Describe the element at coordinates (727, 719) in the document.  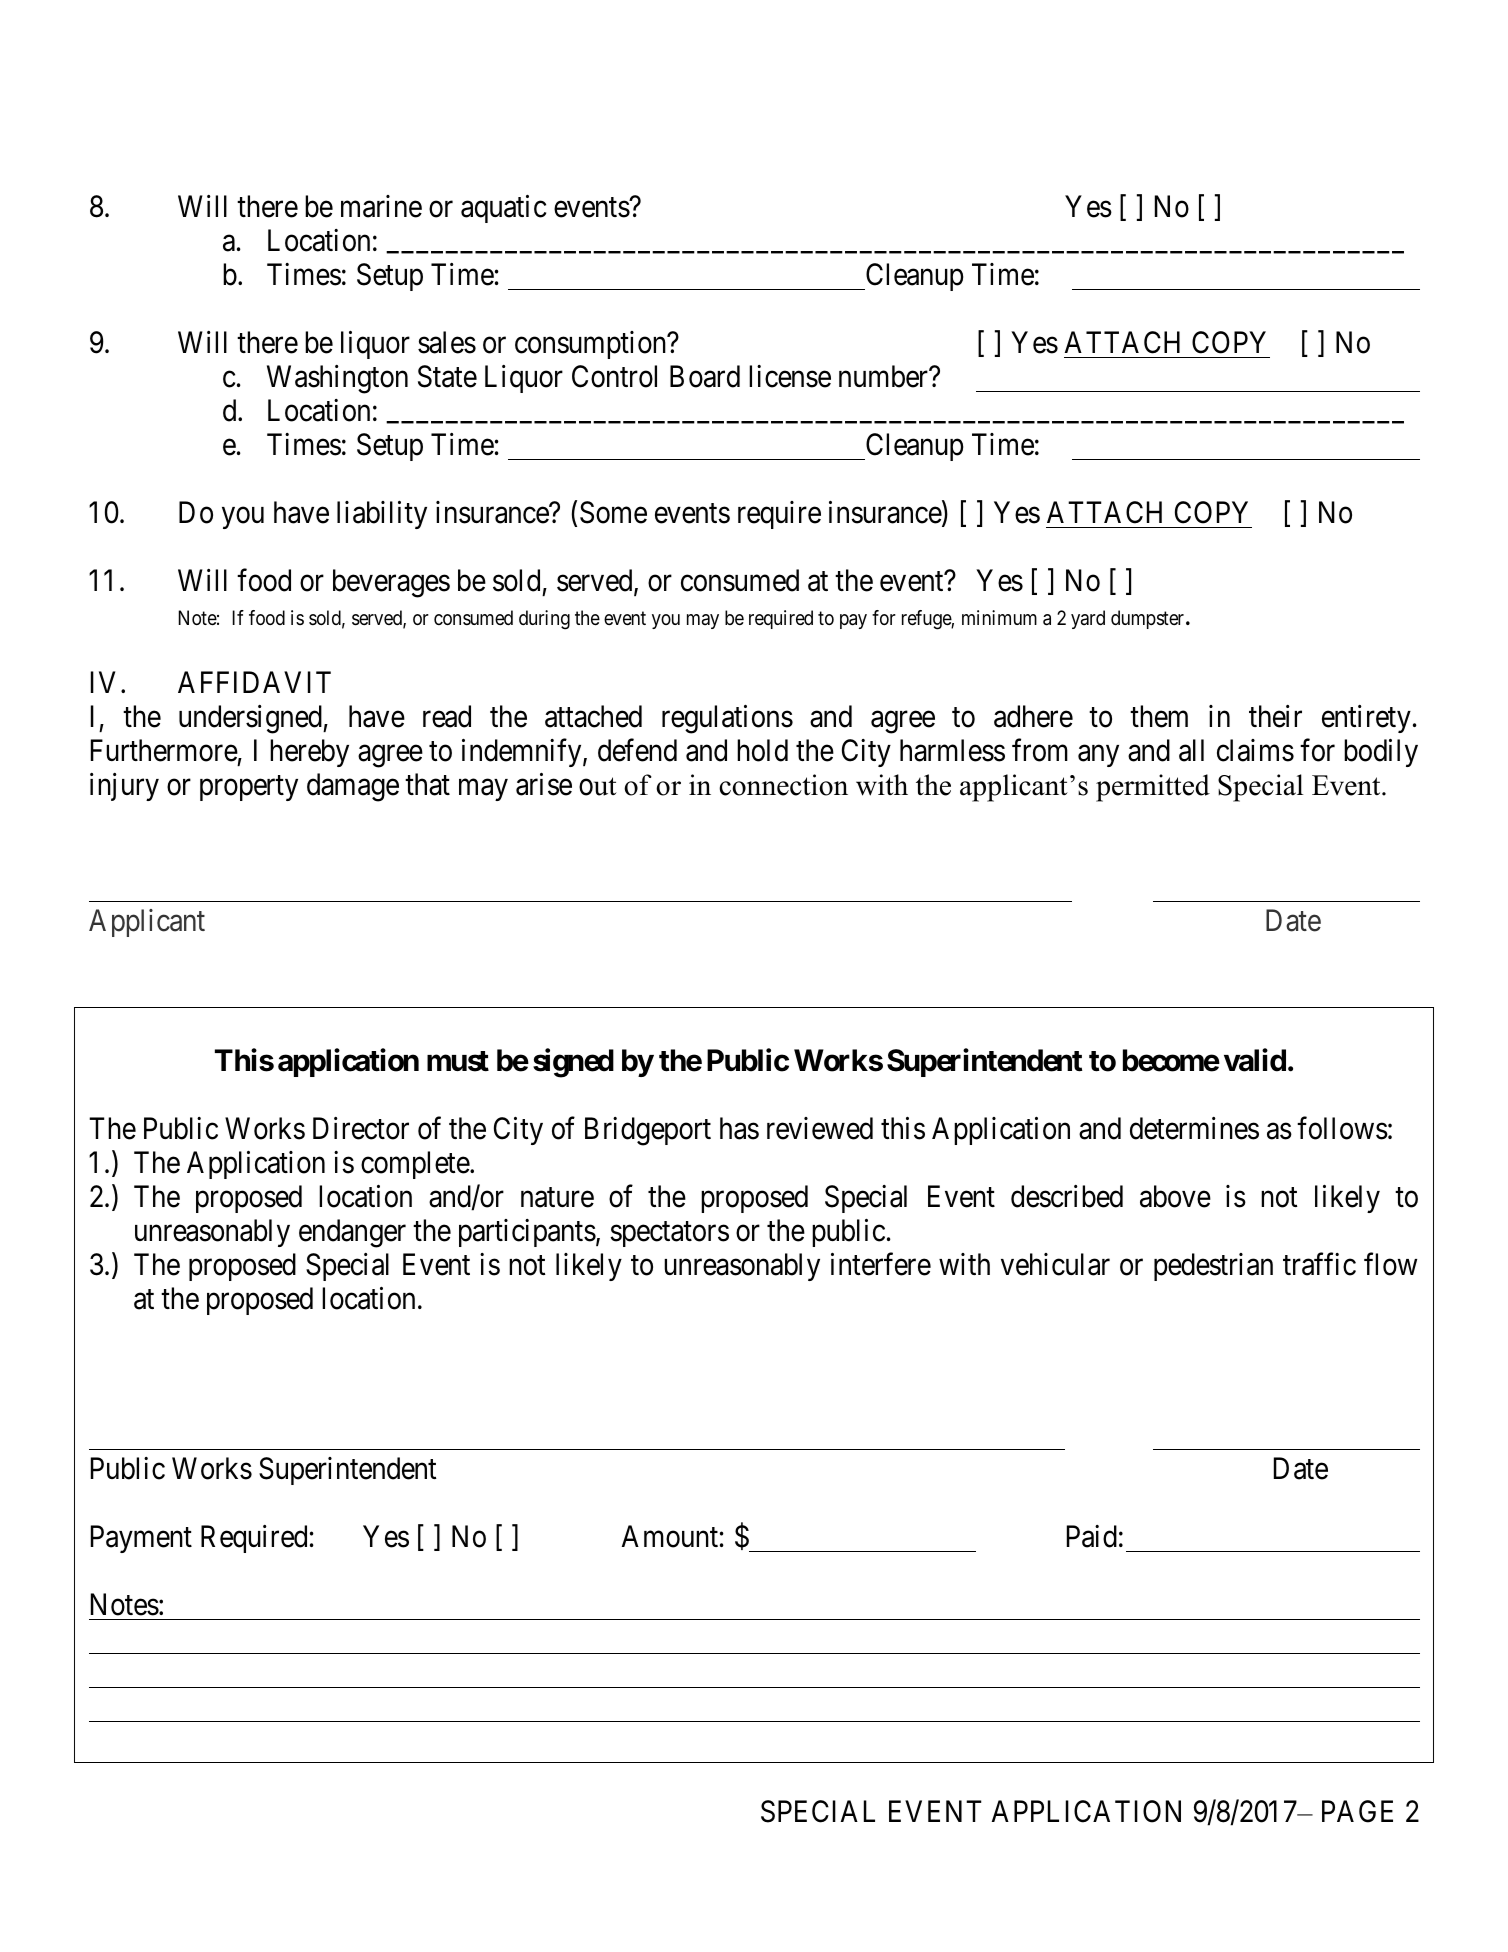
I see `regulations` at that location.
